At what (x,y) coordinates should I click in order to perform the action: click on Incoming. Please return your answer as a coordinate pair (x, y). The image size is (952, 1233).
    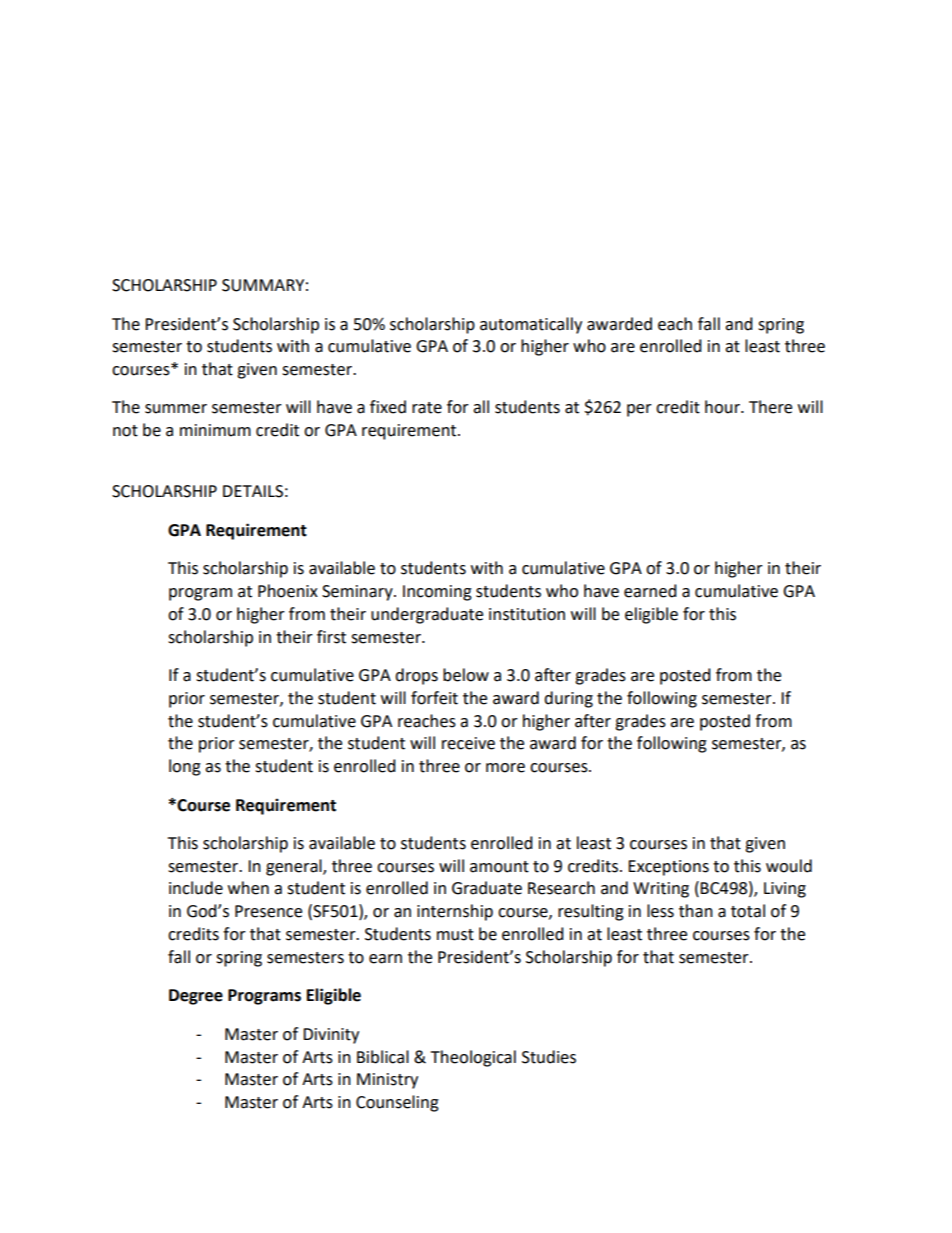
    Looking at the image, I should click on (437, 593).
